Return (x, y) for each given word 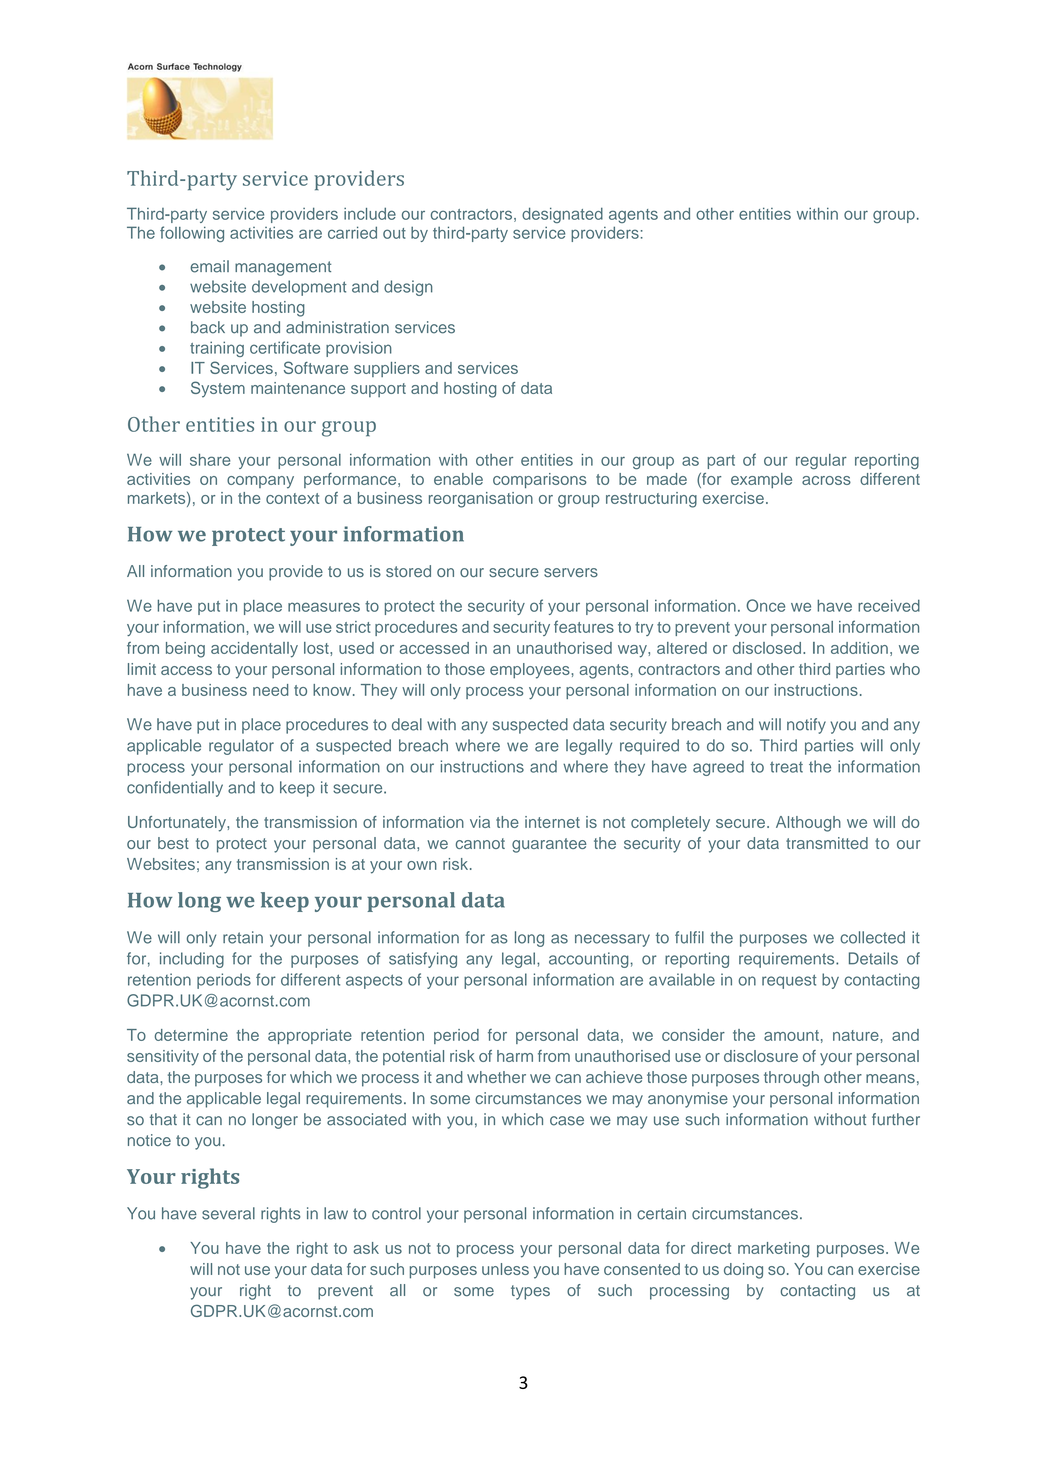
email (209, 266)
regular (821, 461)
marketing (774, 1250)
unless (505, 1269)
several (228, 1213)
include (370, 213)
